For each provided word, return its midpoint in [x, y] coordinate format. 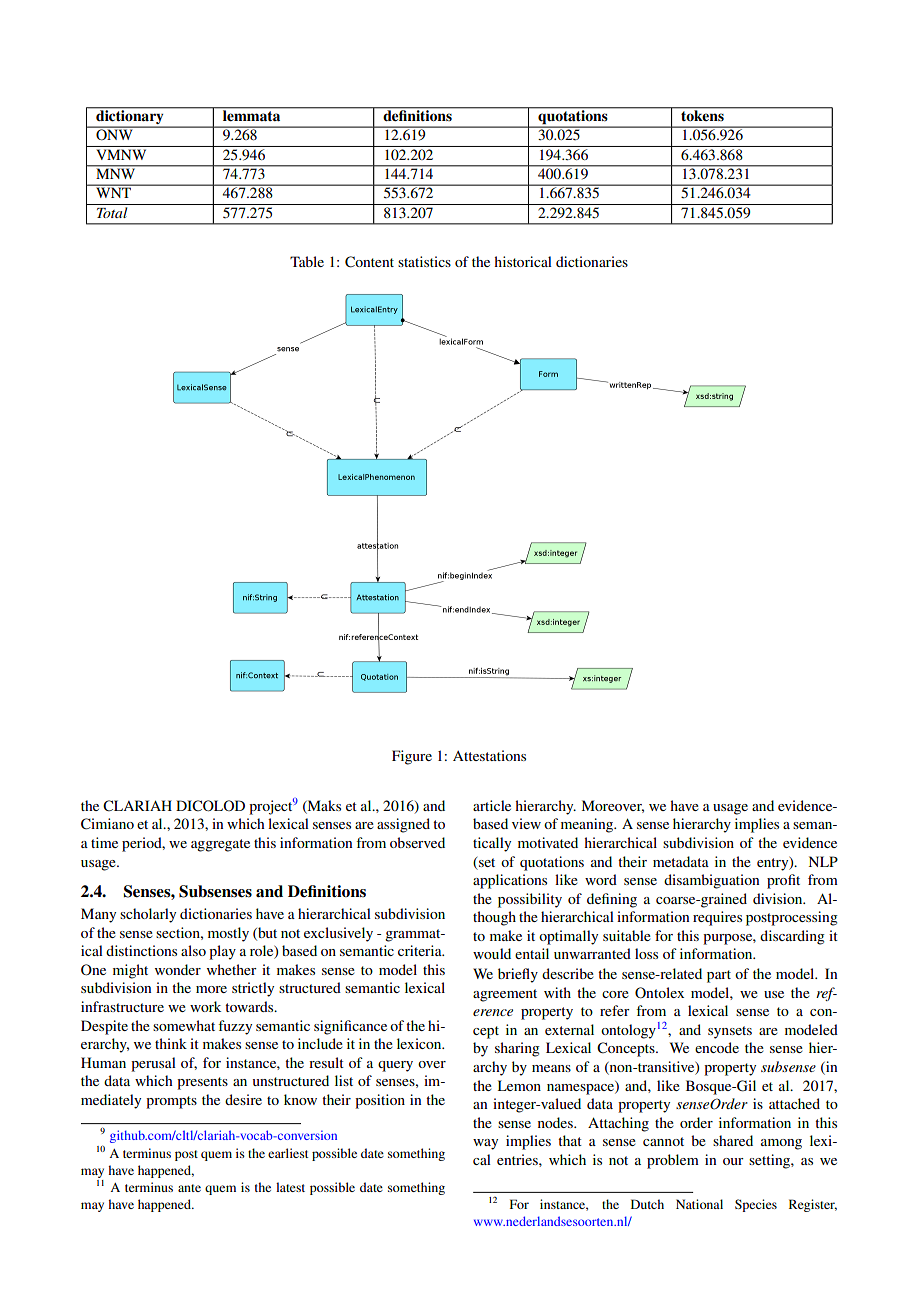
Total [112, 212]
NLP [823, 861]
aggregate [220, 845]
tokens [702, 114]
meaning [588, 825]
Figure [412, 757]
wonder [178, 969]
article [492, 805]
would [492, 953]
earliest [288, 1153]
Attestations [489, 755]
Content [369, 262]
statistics [424, 261]
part [719, 976]
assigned [403, 825]
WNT [114, 193]
